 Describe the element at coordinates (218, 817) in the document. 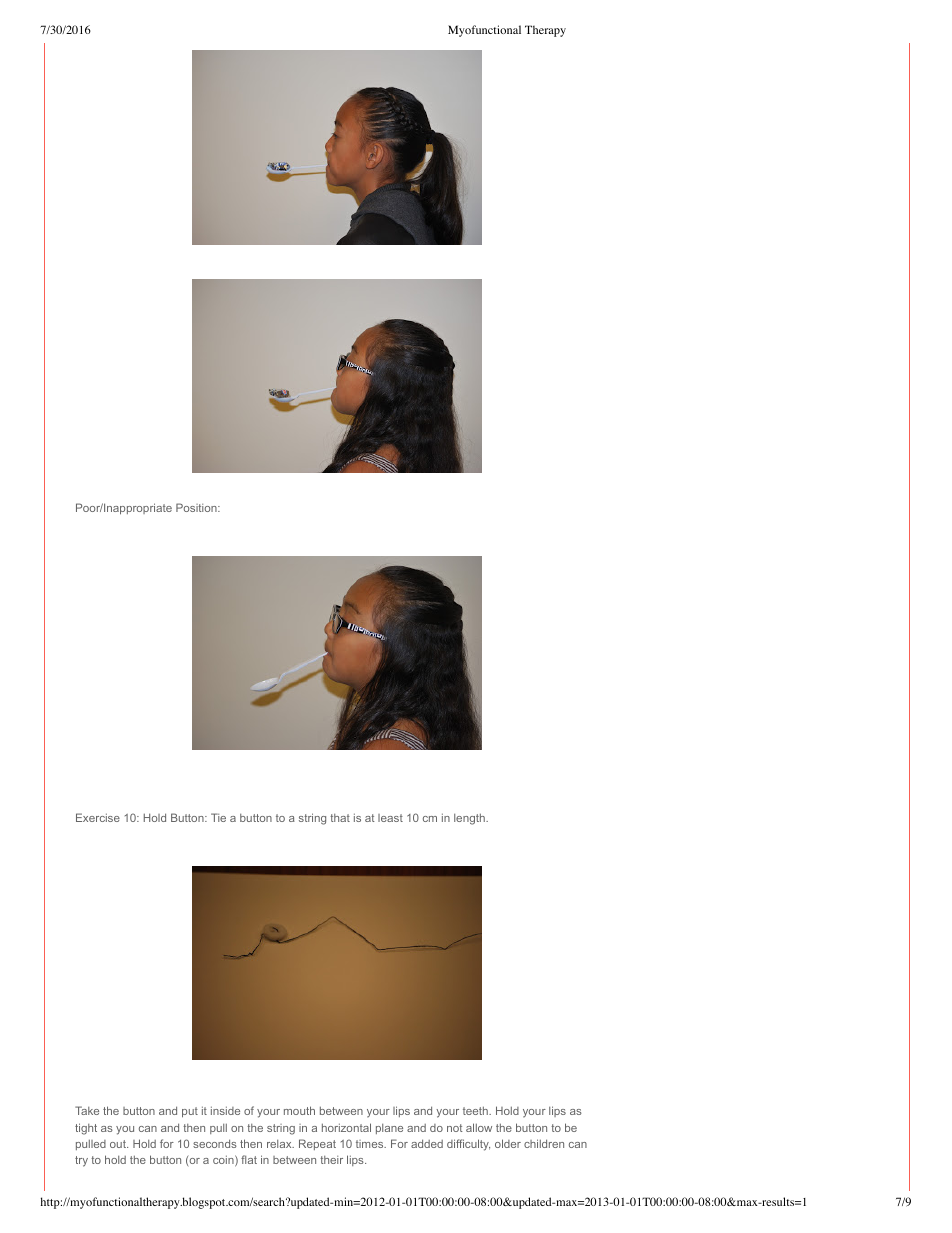

I see `Tie` at that location.
